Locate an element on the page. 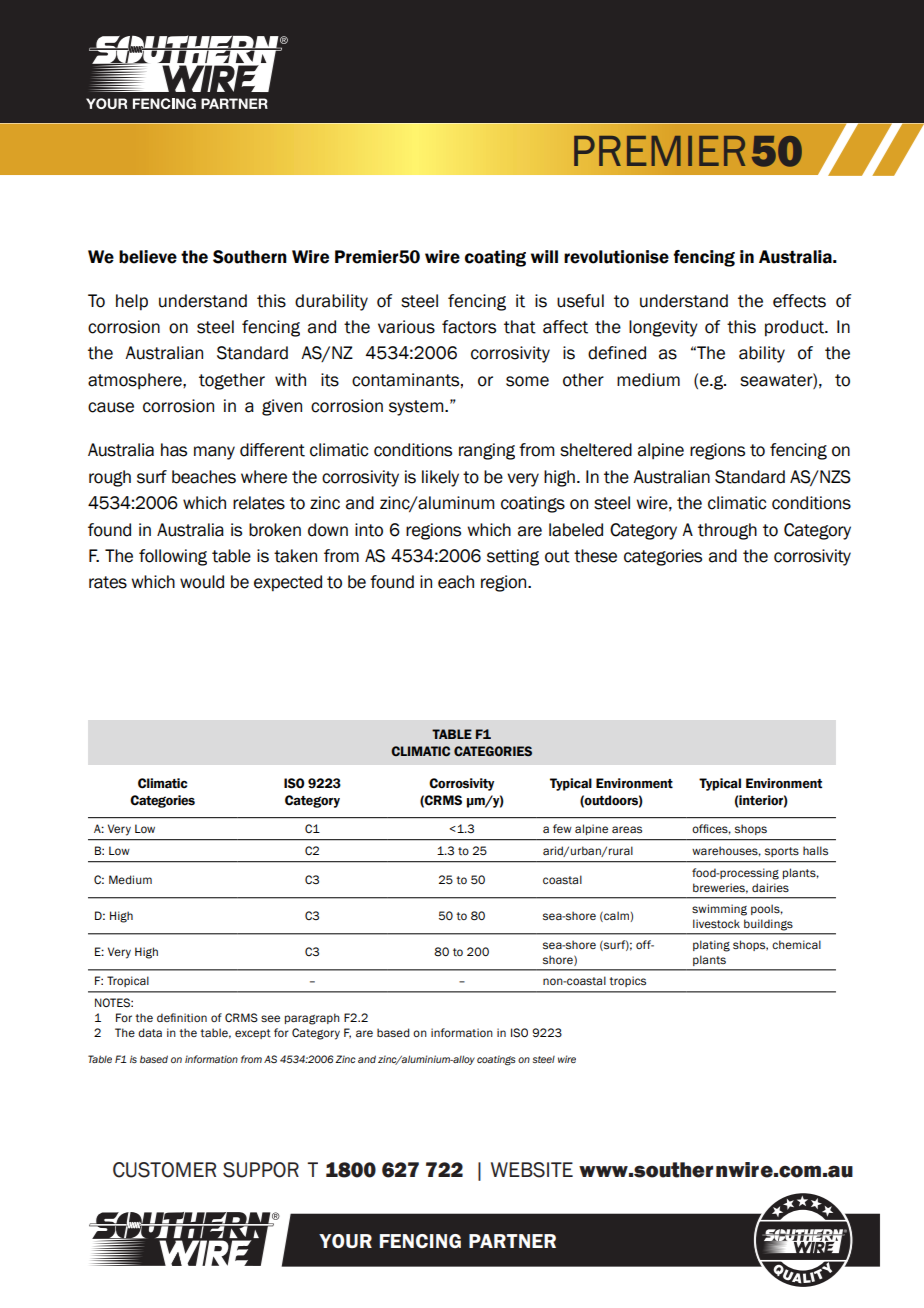  paragraph is located at coordinates (312, 1019).
